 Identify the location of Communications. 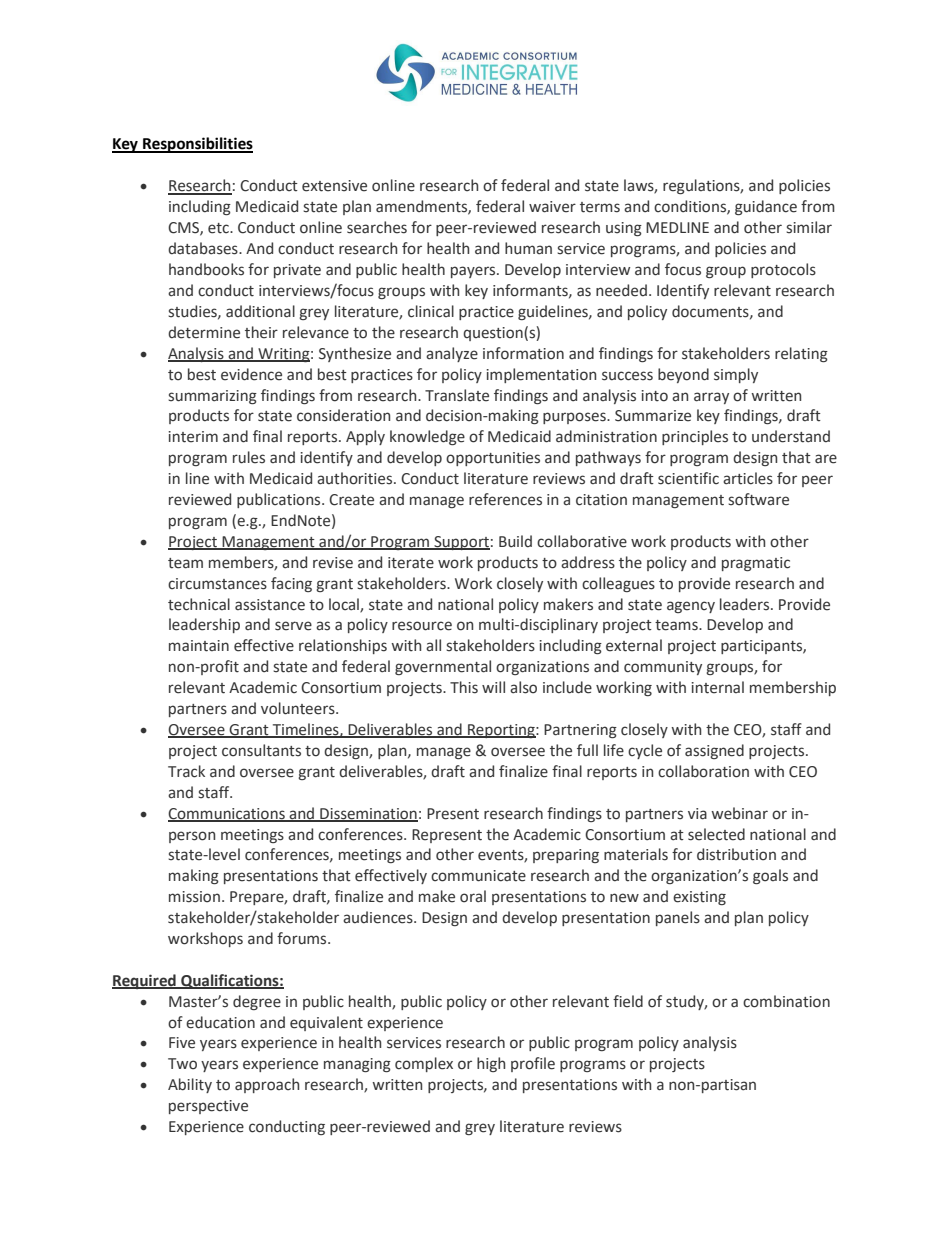
(227, 814).
